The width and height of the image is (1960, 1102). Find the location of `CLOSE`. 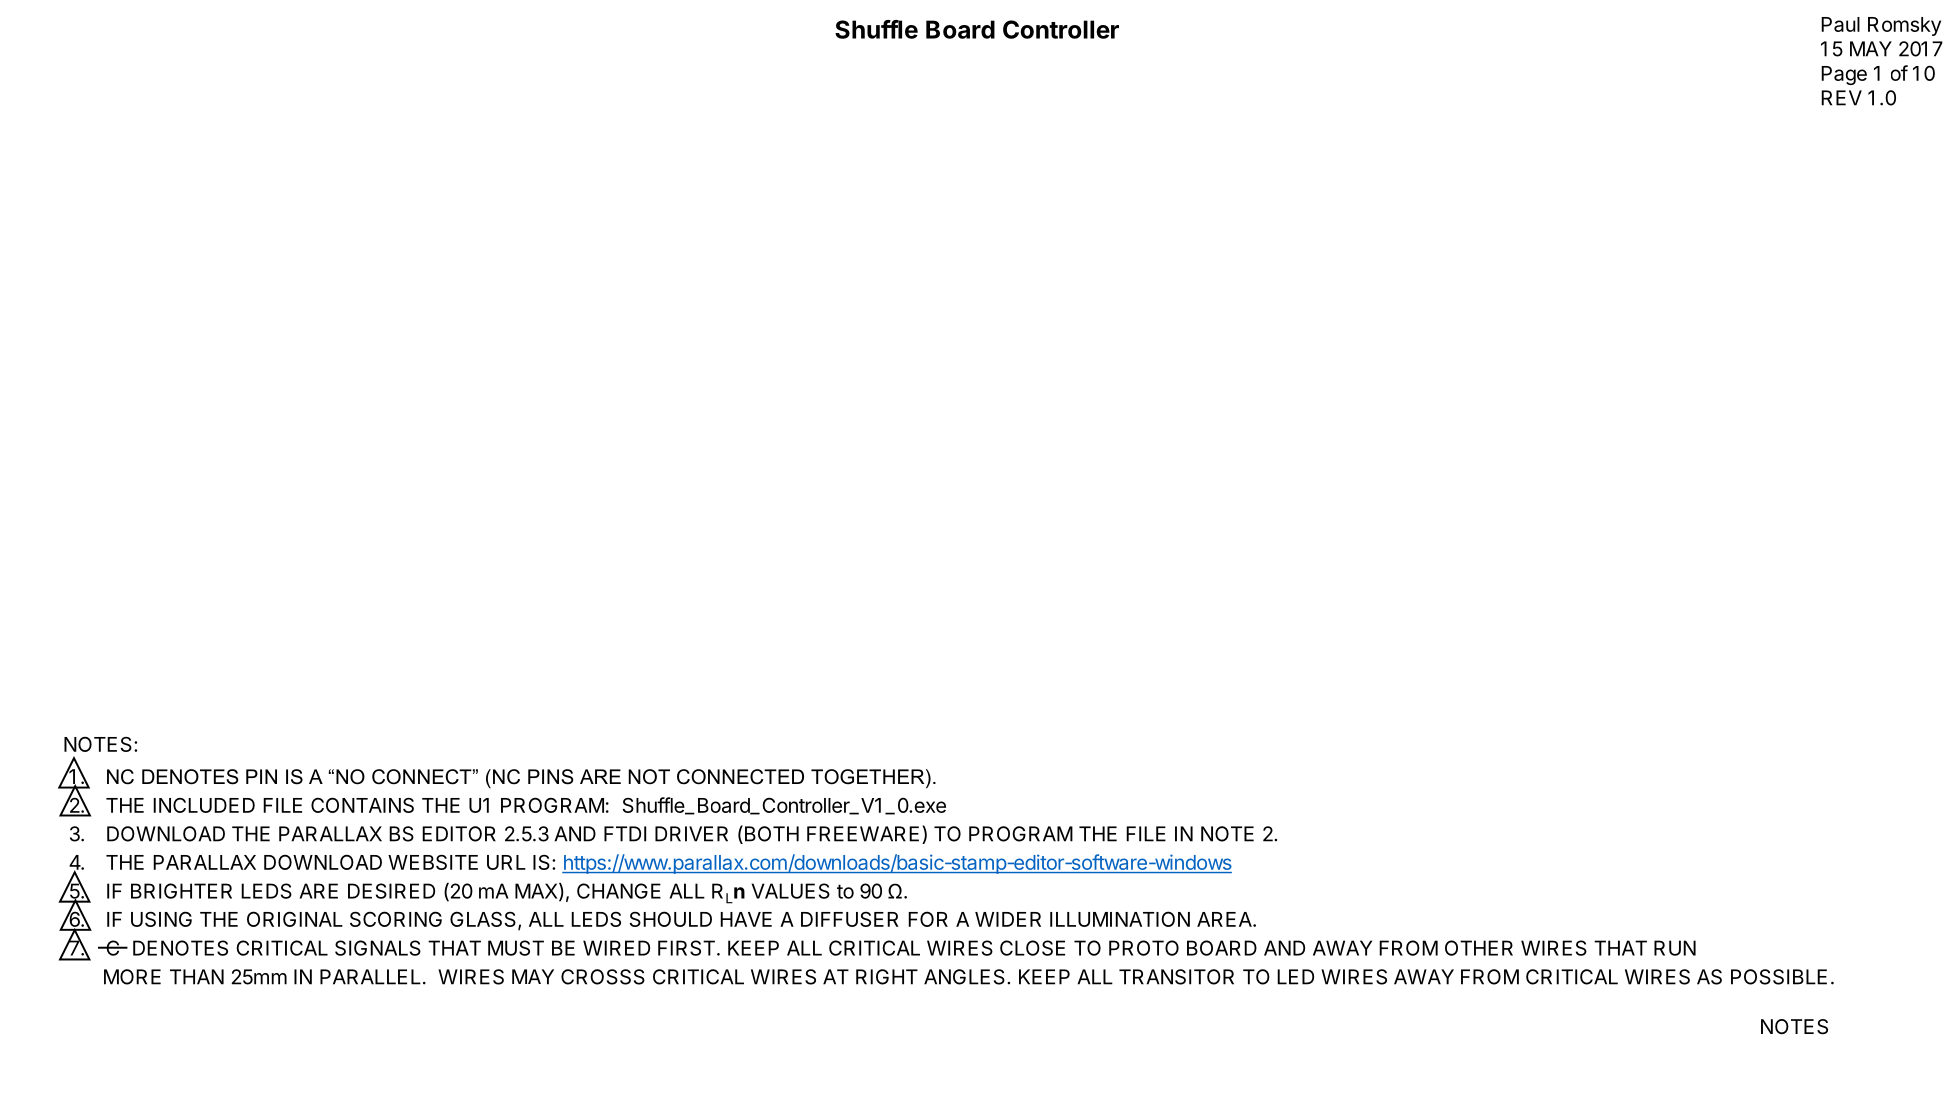

CLOSE is located at coordinates (1032, 948).
